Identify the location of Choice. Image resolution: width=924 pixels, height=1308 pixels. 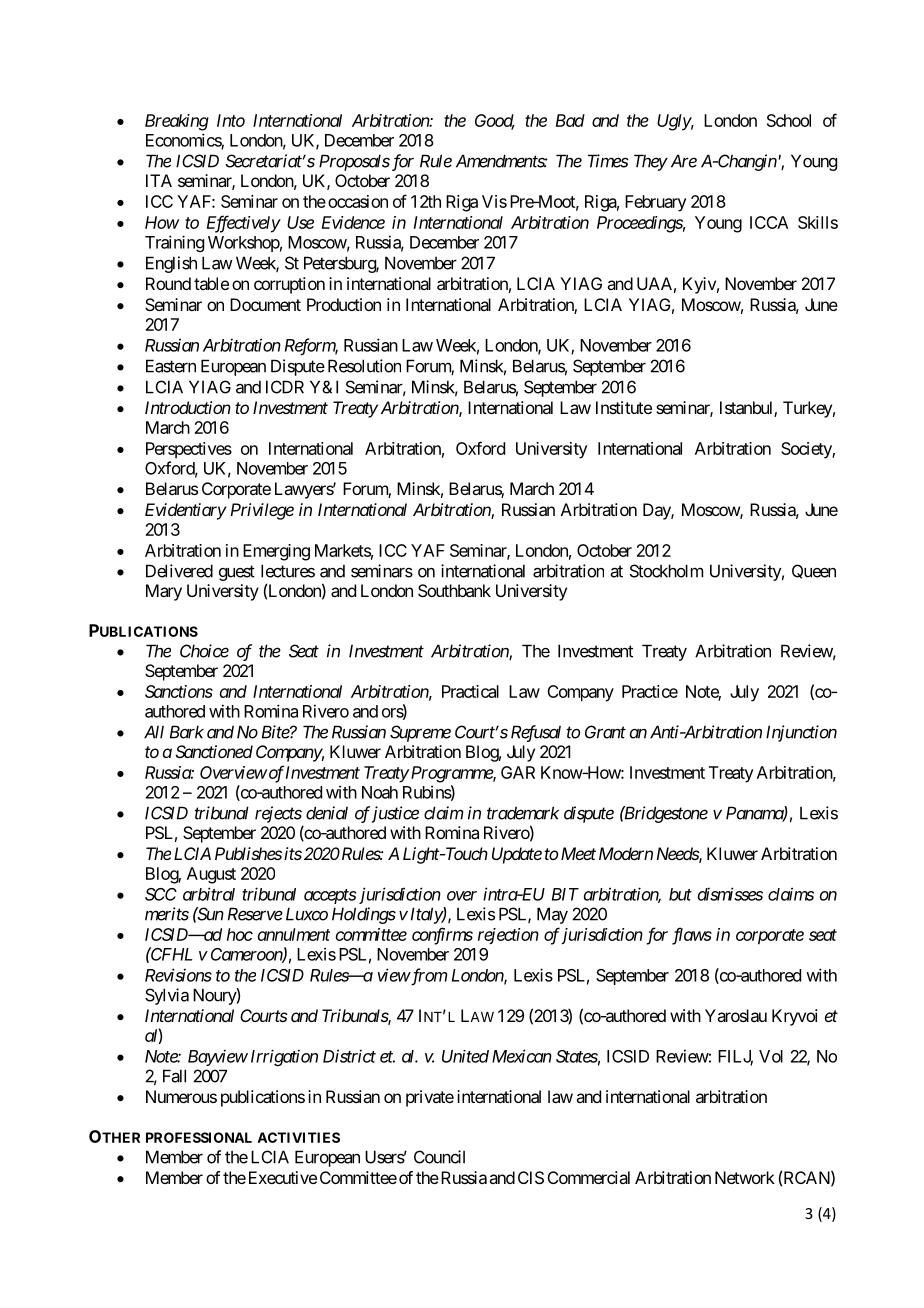
(204, 651).
